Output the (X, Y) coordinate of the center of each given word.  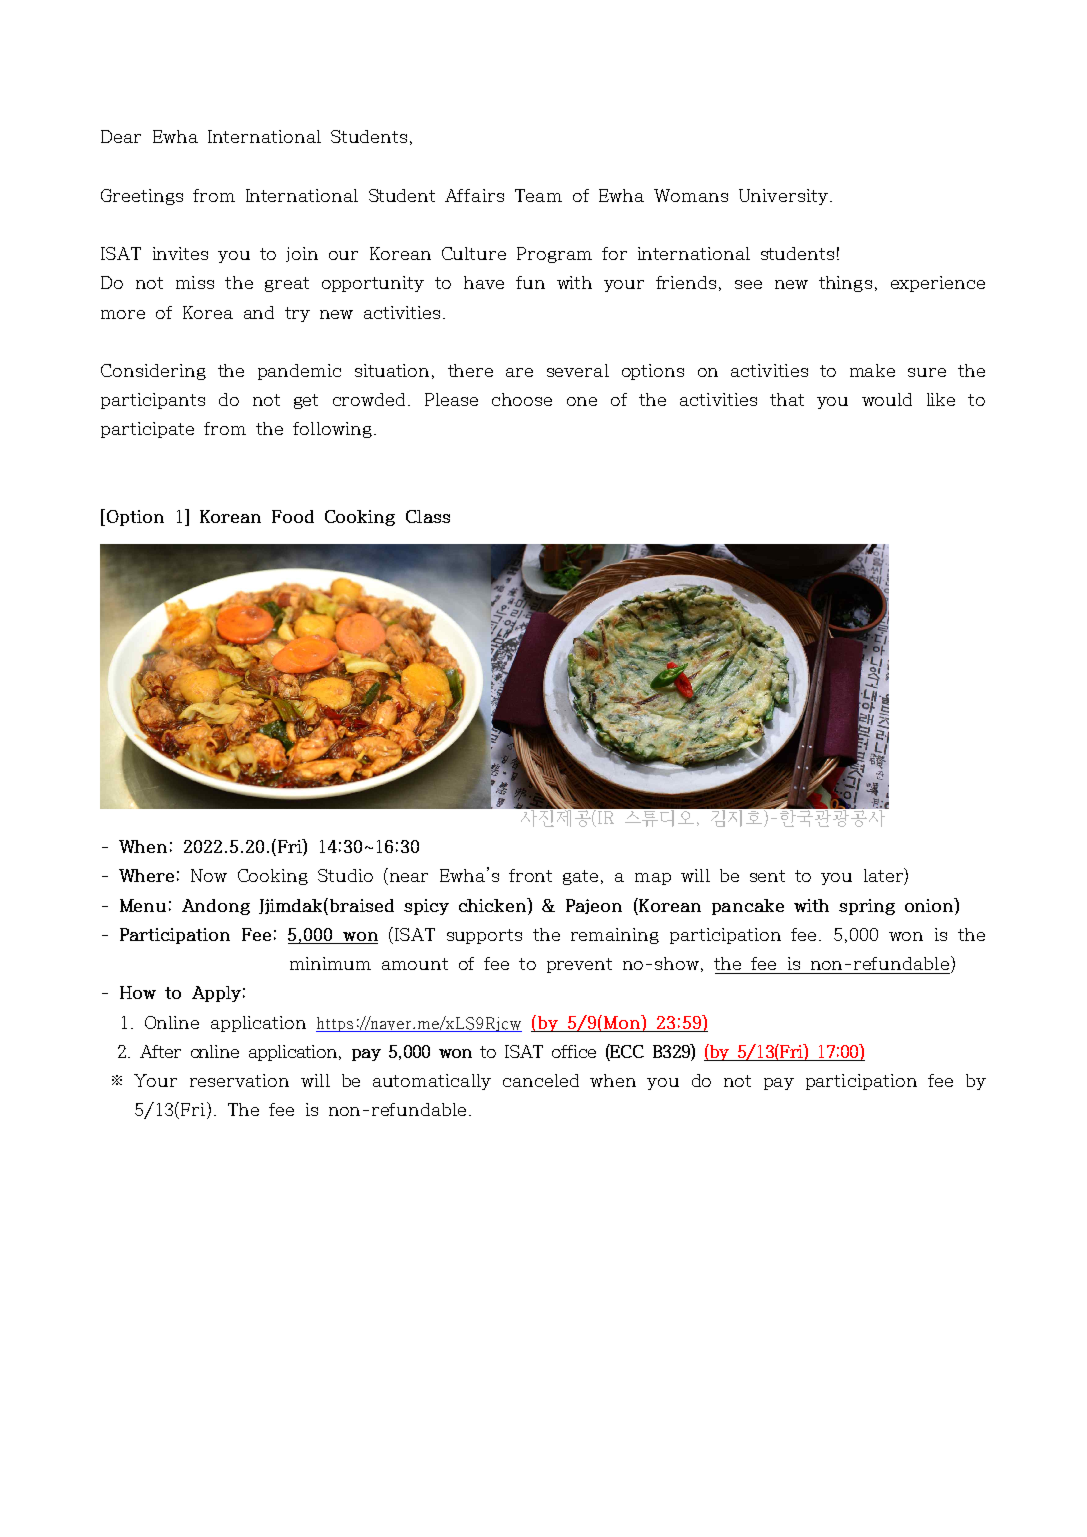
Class (428, 516)
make (872, 370)
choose (522, 399)
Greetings (142, 197)
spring (867, 907)
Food (293, 516)
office (574, 1051)
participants (153, 401)
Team (538, 195)
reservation (239, 1080)
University (783, 197)
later (884, 876)
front (530, 875)
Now (209, 875)
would (887, 399)
